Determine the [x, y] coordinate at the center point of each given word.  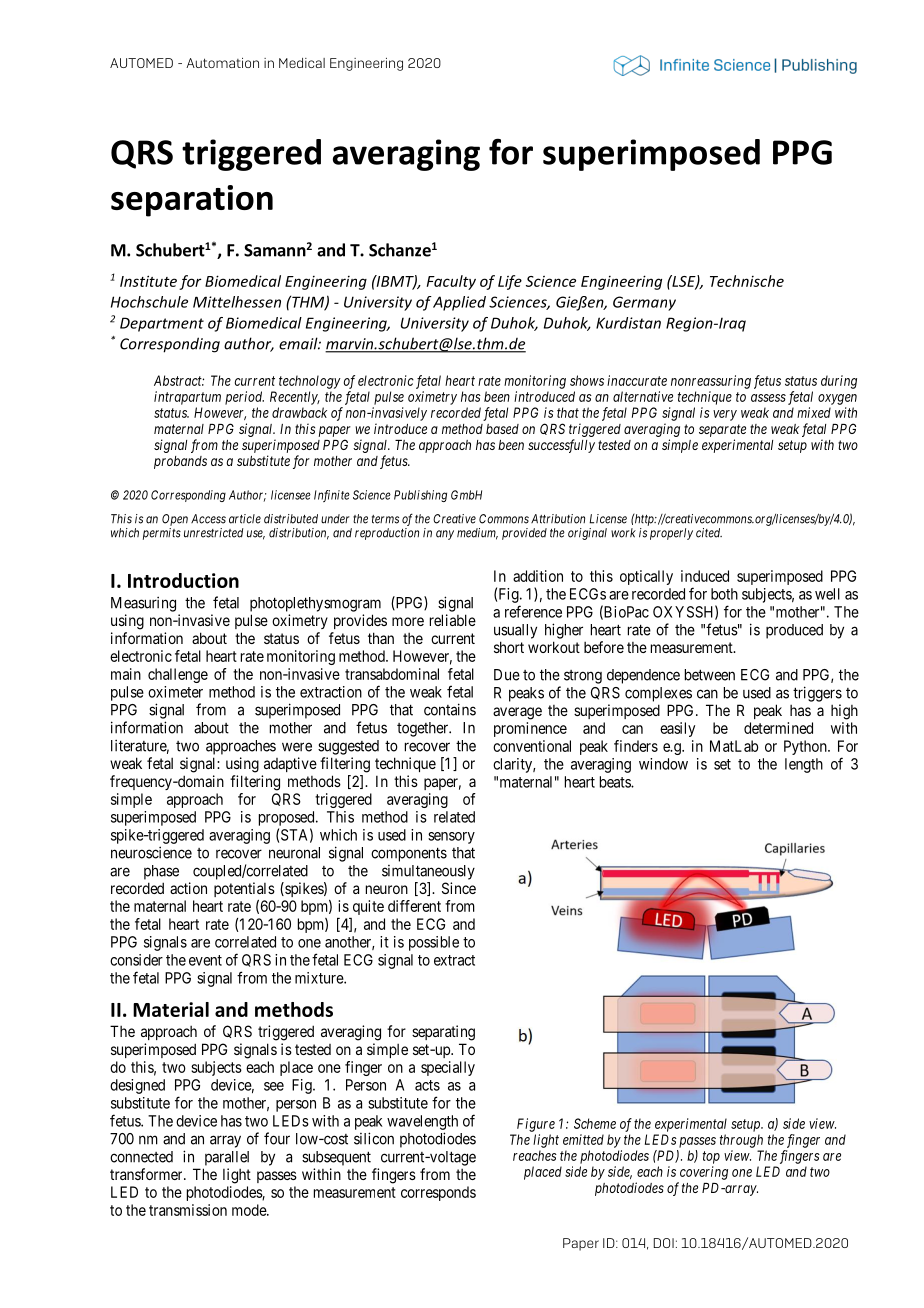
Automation [222, 63]
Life [510, 282]
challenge [178, 675]
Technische [747, 281]
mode [250, 1210]
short [509, 647]
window [663, 764]
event [205, 960]
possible [434, 943]
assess [768, 398]
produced [794, 631]
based [502, 429]
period [244, 398]
